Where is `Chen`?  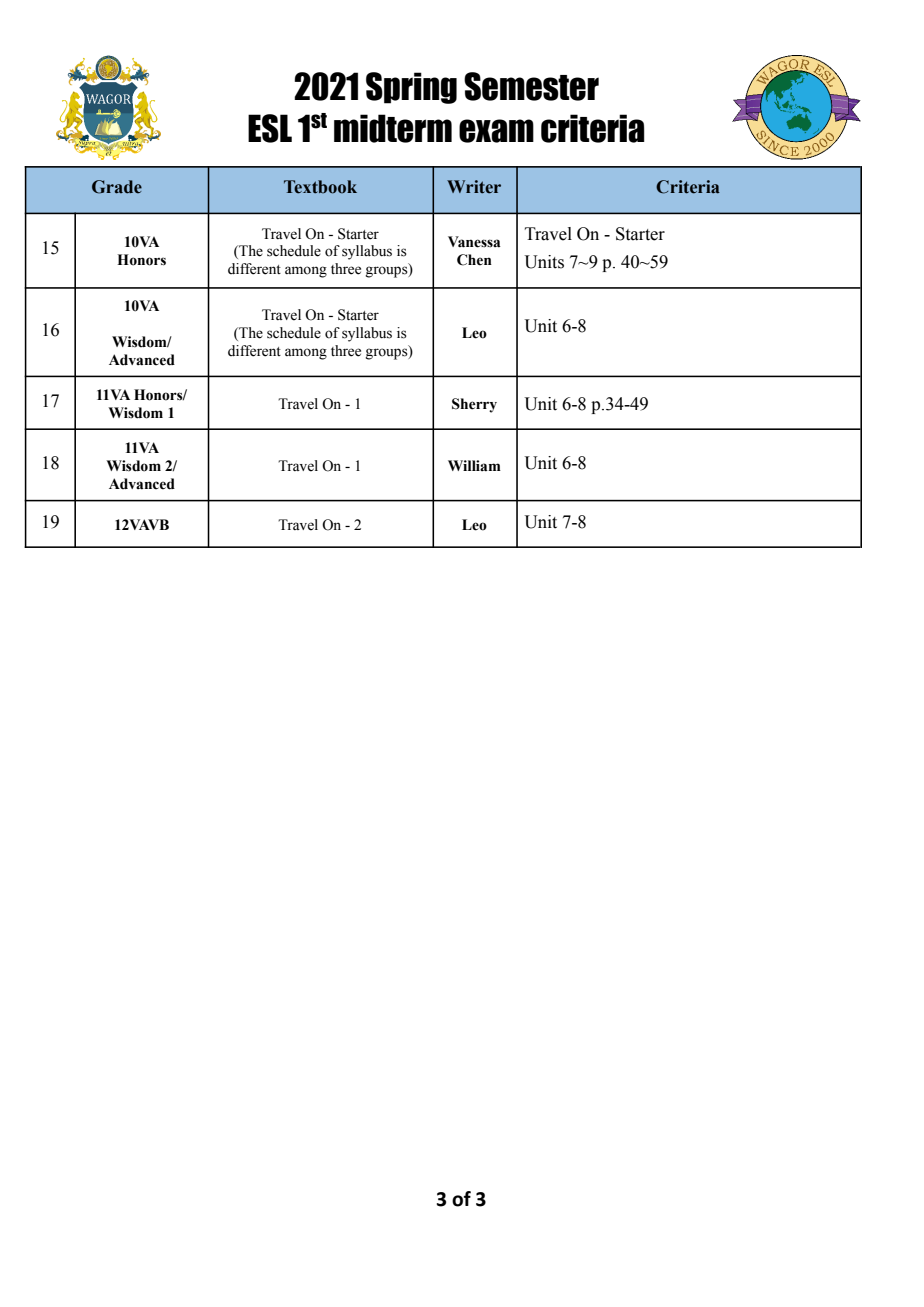 Chen is located at coordinates (474, 260).
